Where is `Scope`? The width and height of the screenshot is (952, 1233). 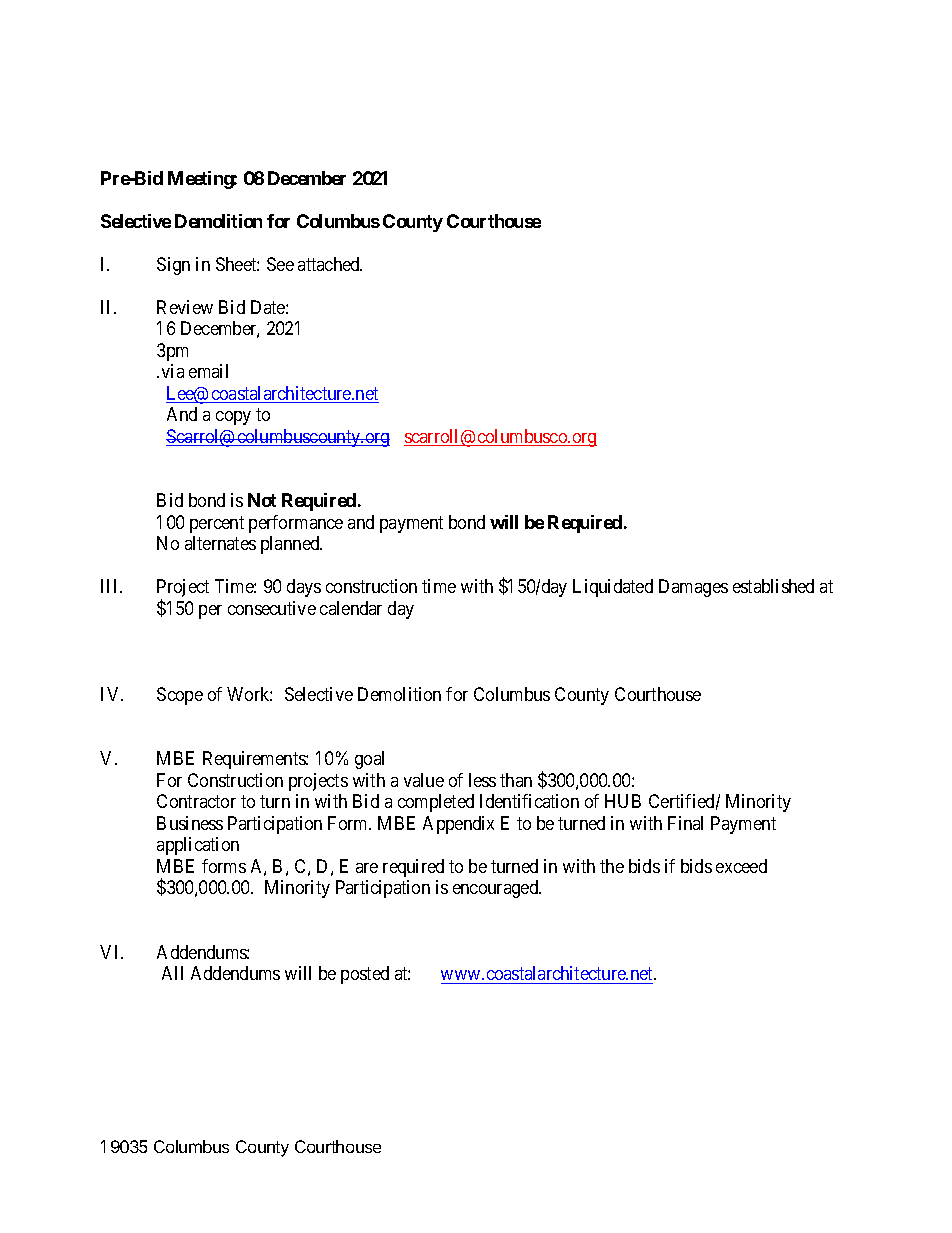 Scope is located at coordinates (180, 696).
